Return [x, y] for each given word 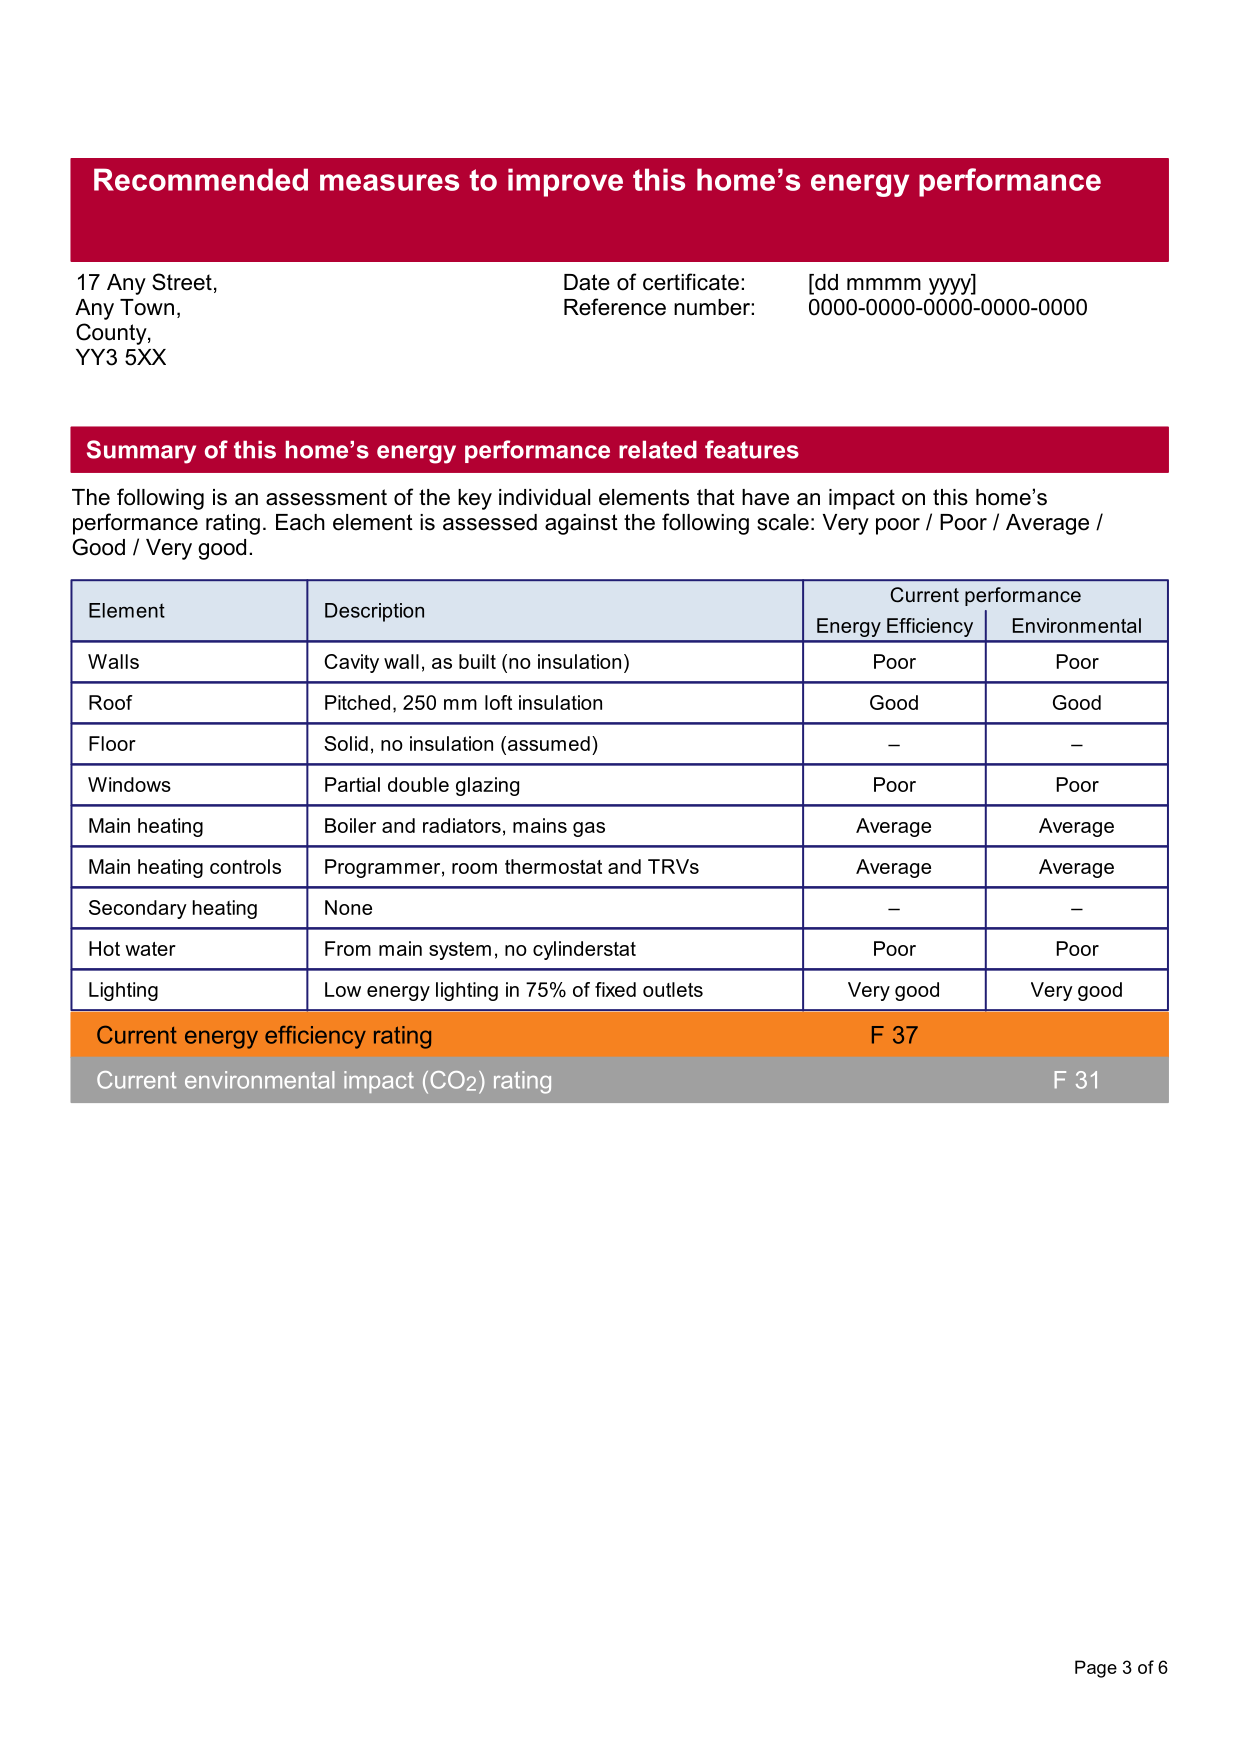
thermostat [553, 866]
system [460, 951]
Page [1096, 1669]
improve [565, 182]
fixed [615, 989]
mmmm [884, 284]
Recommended [201, 179]
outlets [673, 989]
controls [245, 866]
